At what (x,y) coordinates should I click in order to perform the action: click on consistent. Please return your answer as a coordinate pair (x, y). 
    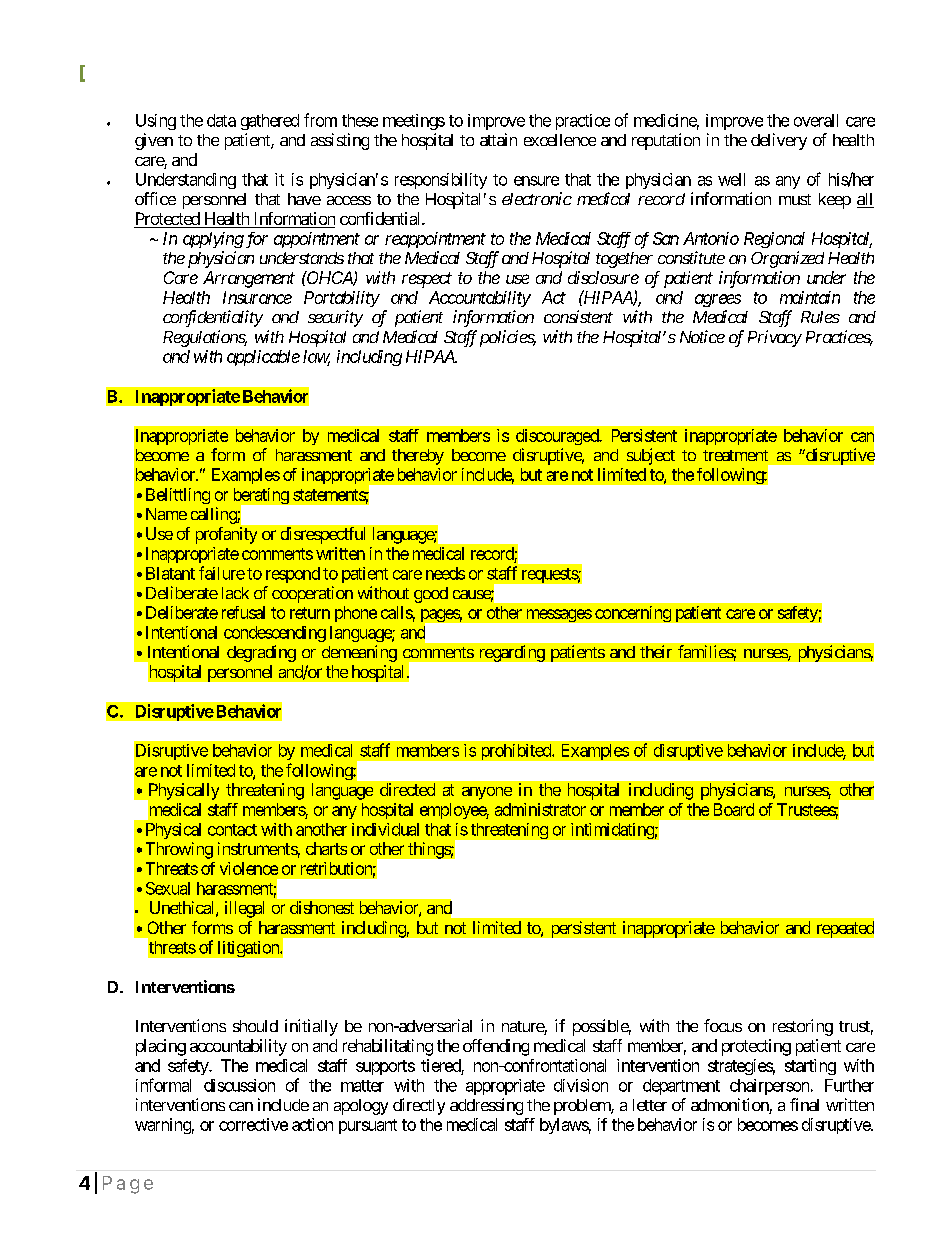
    Looking at the image, I should click on (578, 316).
